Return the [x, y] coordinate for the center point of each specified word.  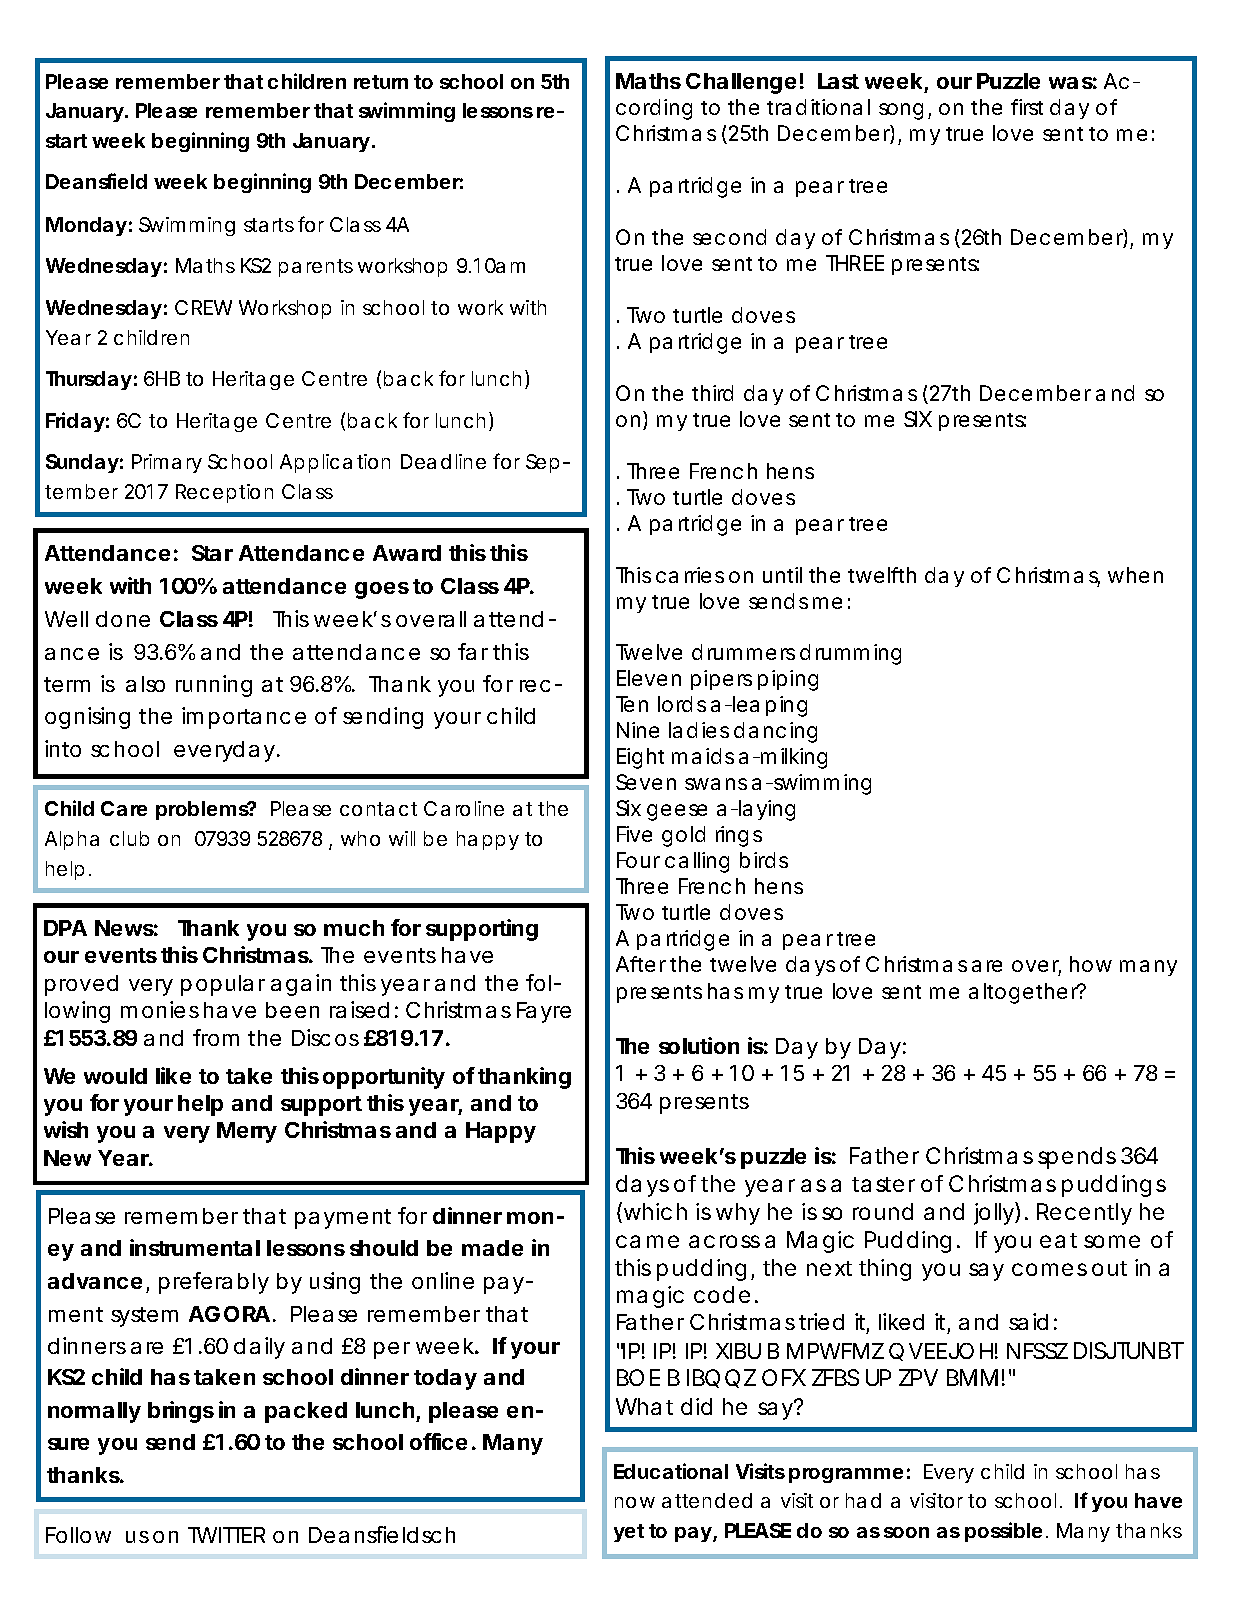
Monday [86, 226]
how [1091, 964]
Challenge [741, 83]
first [1027, 107]
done [123, 619]
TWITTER [226, 1535]
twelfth [882, 575]
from [216, 1037]
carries [690, 575]
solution [699, 1045]
